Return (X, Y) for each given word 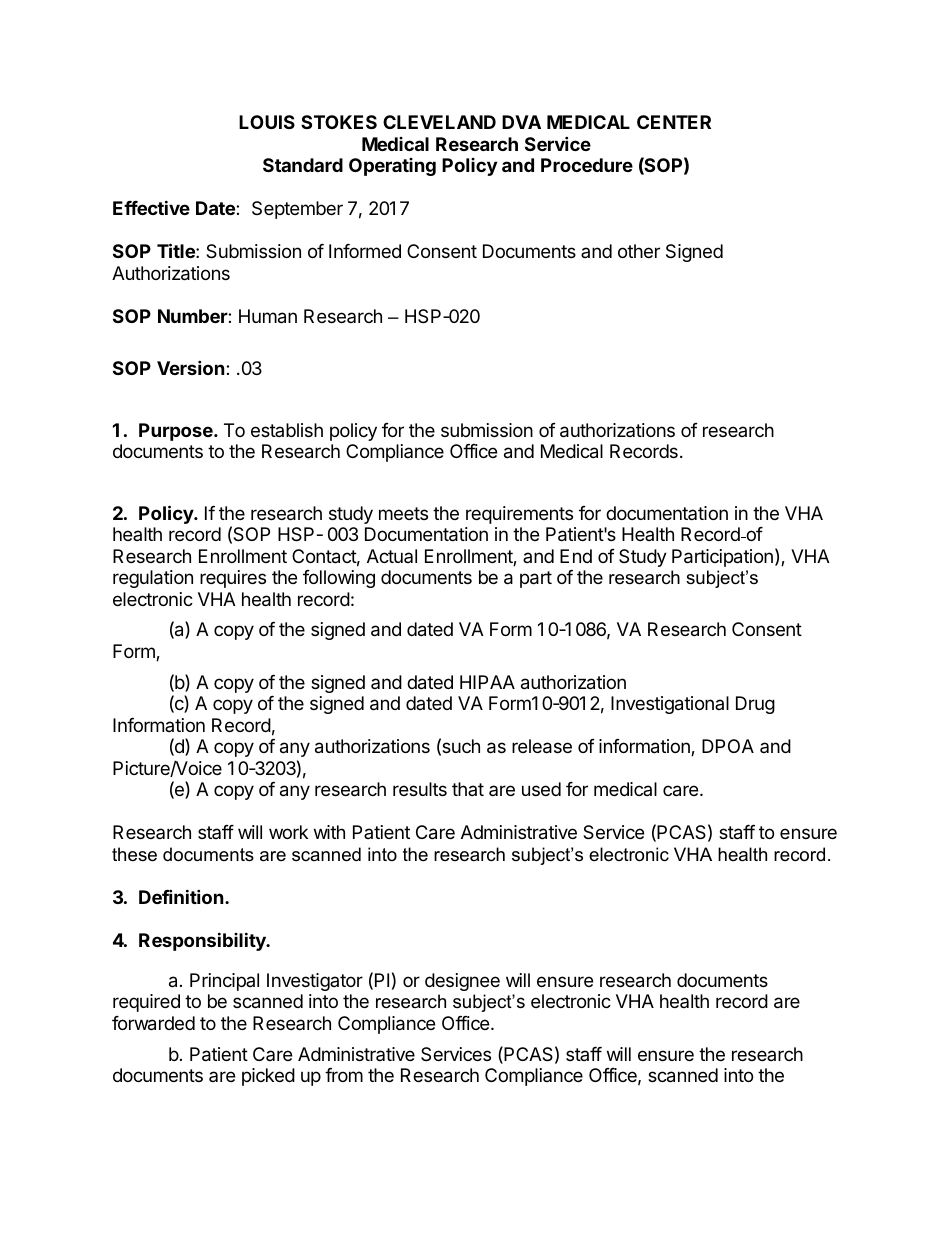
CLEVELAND (439, 122)
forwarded (153, 1023)
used (541, 789)
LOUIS (267, 122)
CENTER (674, 122)
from (344, 1075)
